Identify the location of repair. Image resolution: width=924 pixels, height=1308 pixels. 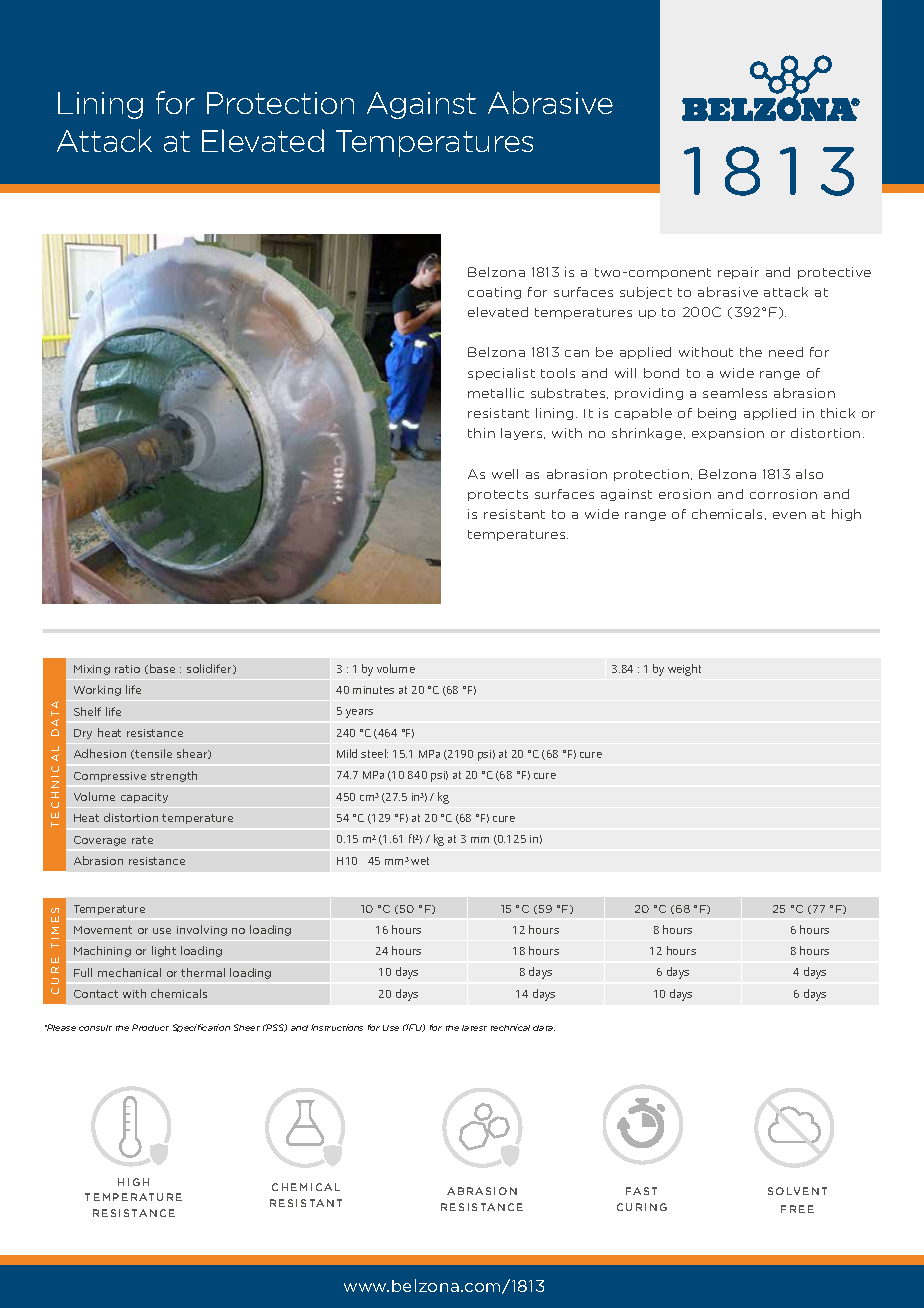
(738, 273).
